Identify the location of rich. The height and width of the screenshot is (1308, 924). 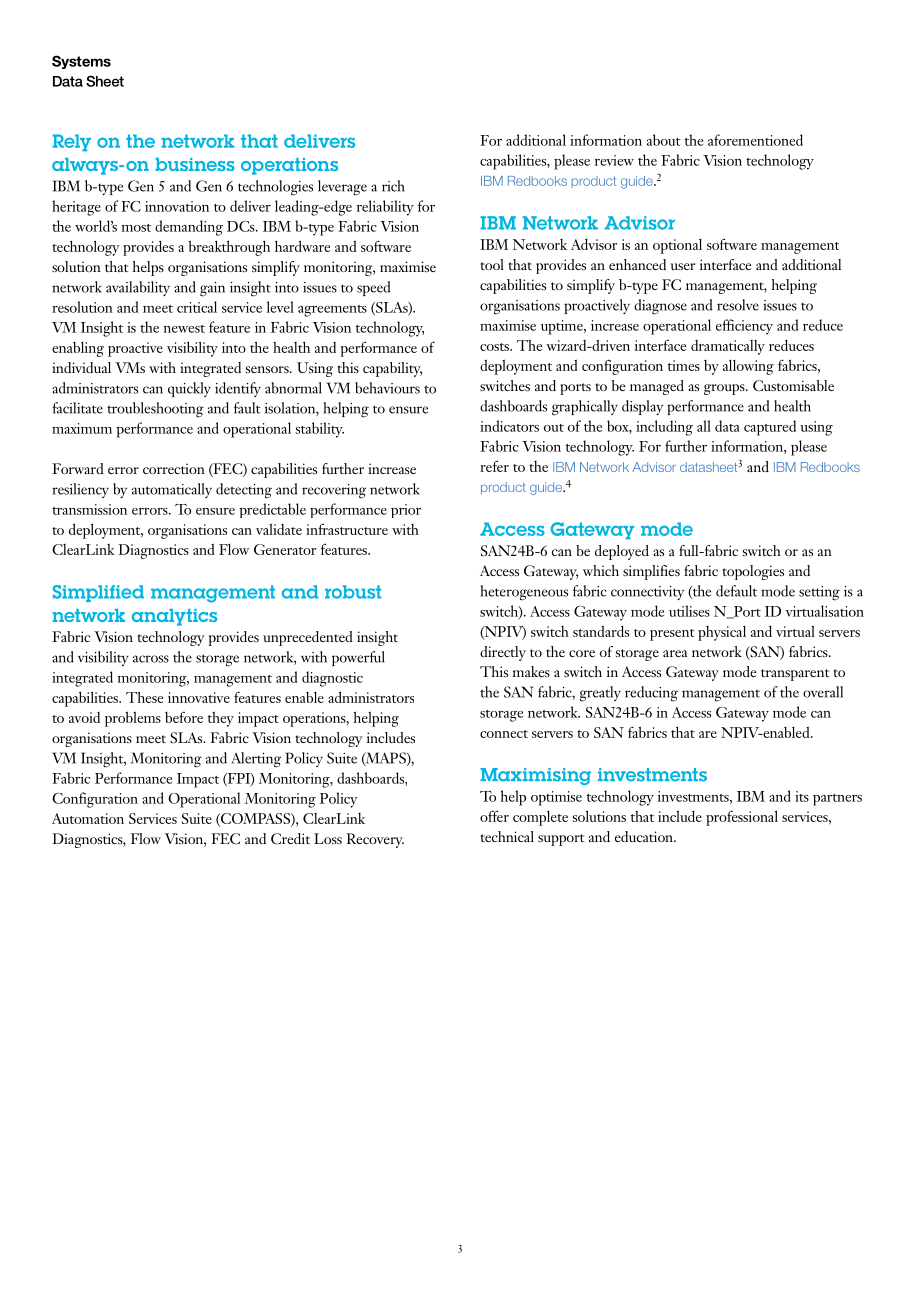
(393, 186).
